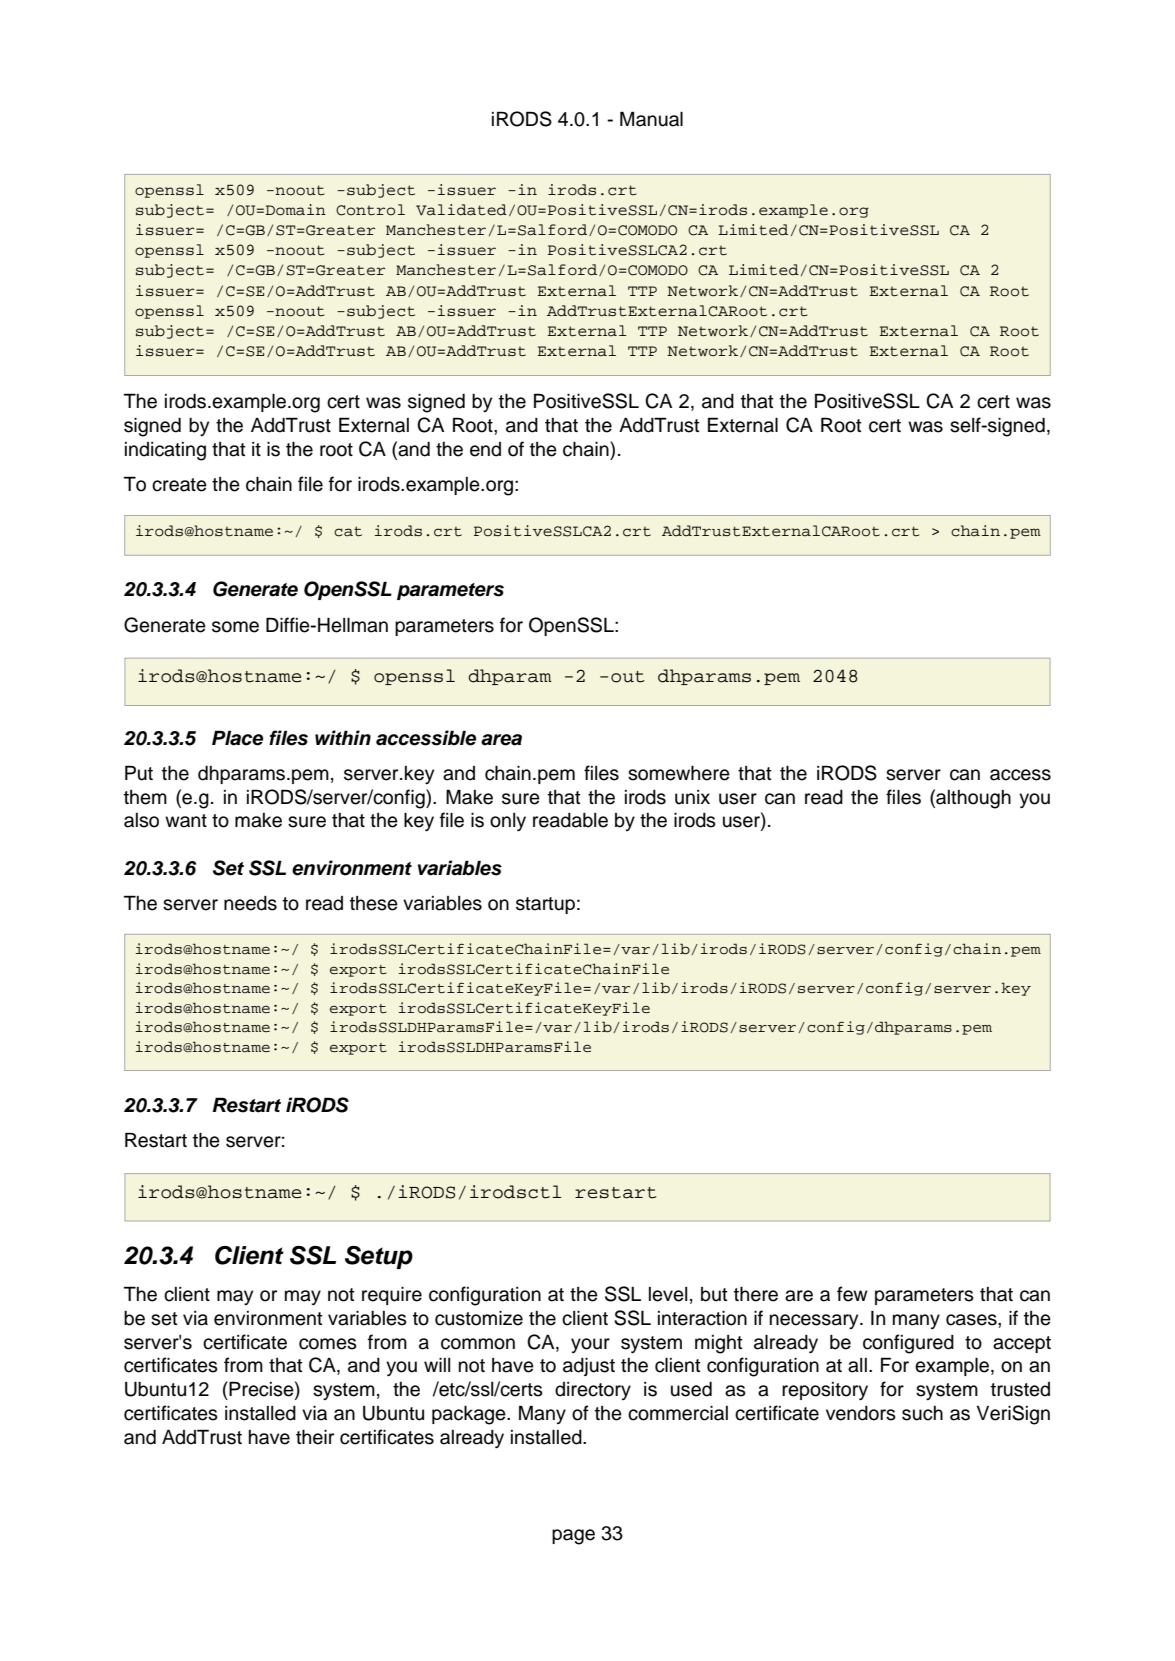  Describe the element at coordinates (651, 119) in the document. I see `Manual` at that location.
